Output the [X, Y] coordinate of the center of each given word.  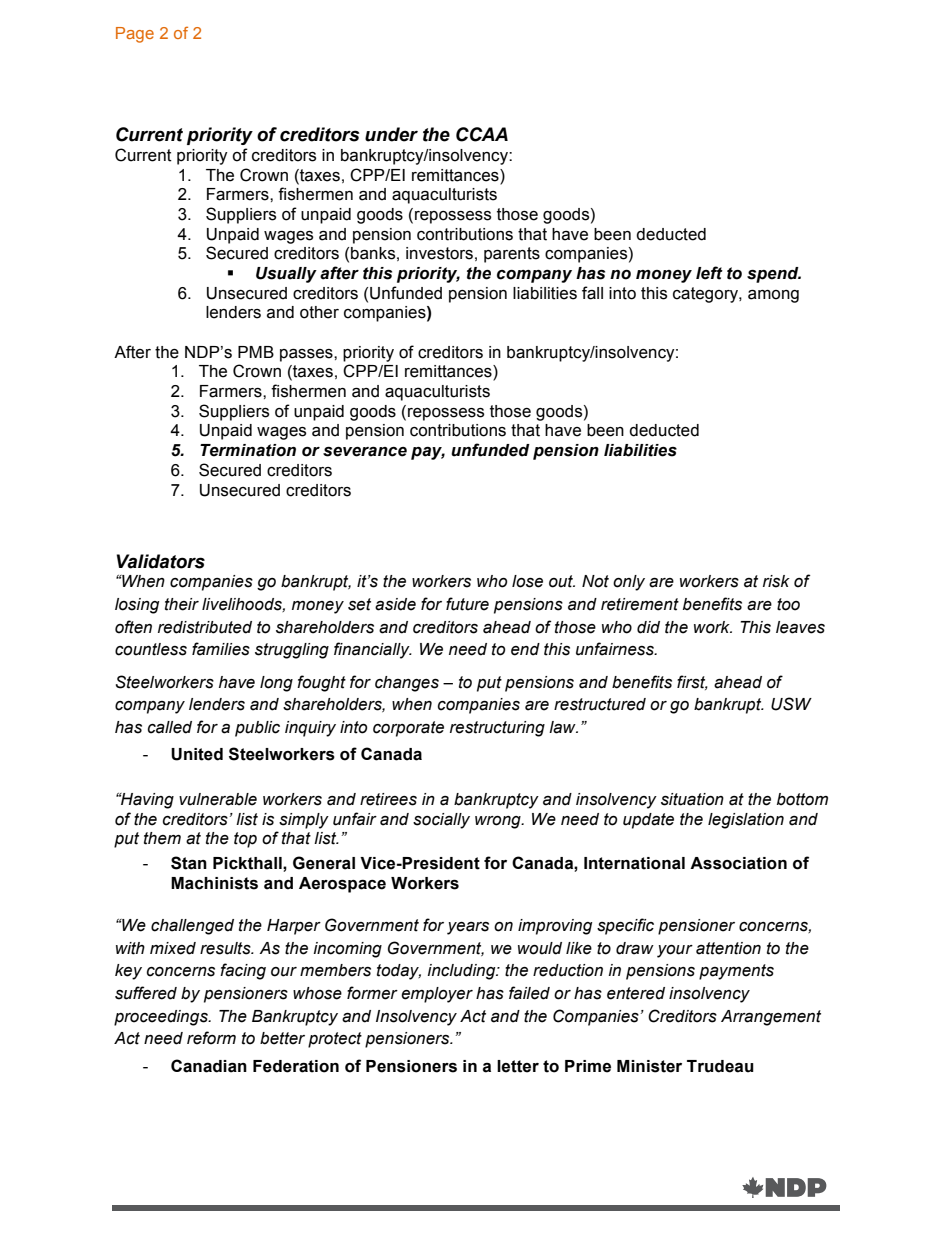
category [706, 295]
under [391, 134]
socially [441, 821]
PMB [256, 352]
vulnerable [218, 799]
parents [512, 255]
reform [211, 1038]
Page [135, 35]
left [709, 273]
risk [776, 581]
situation [692, 799]
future [467, 604]
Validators [161, 561]
